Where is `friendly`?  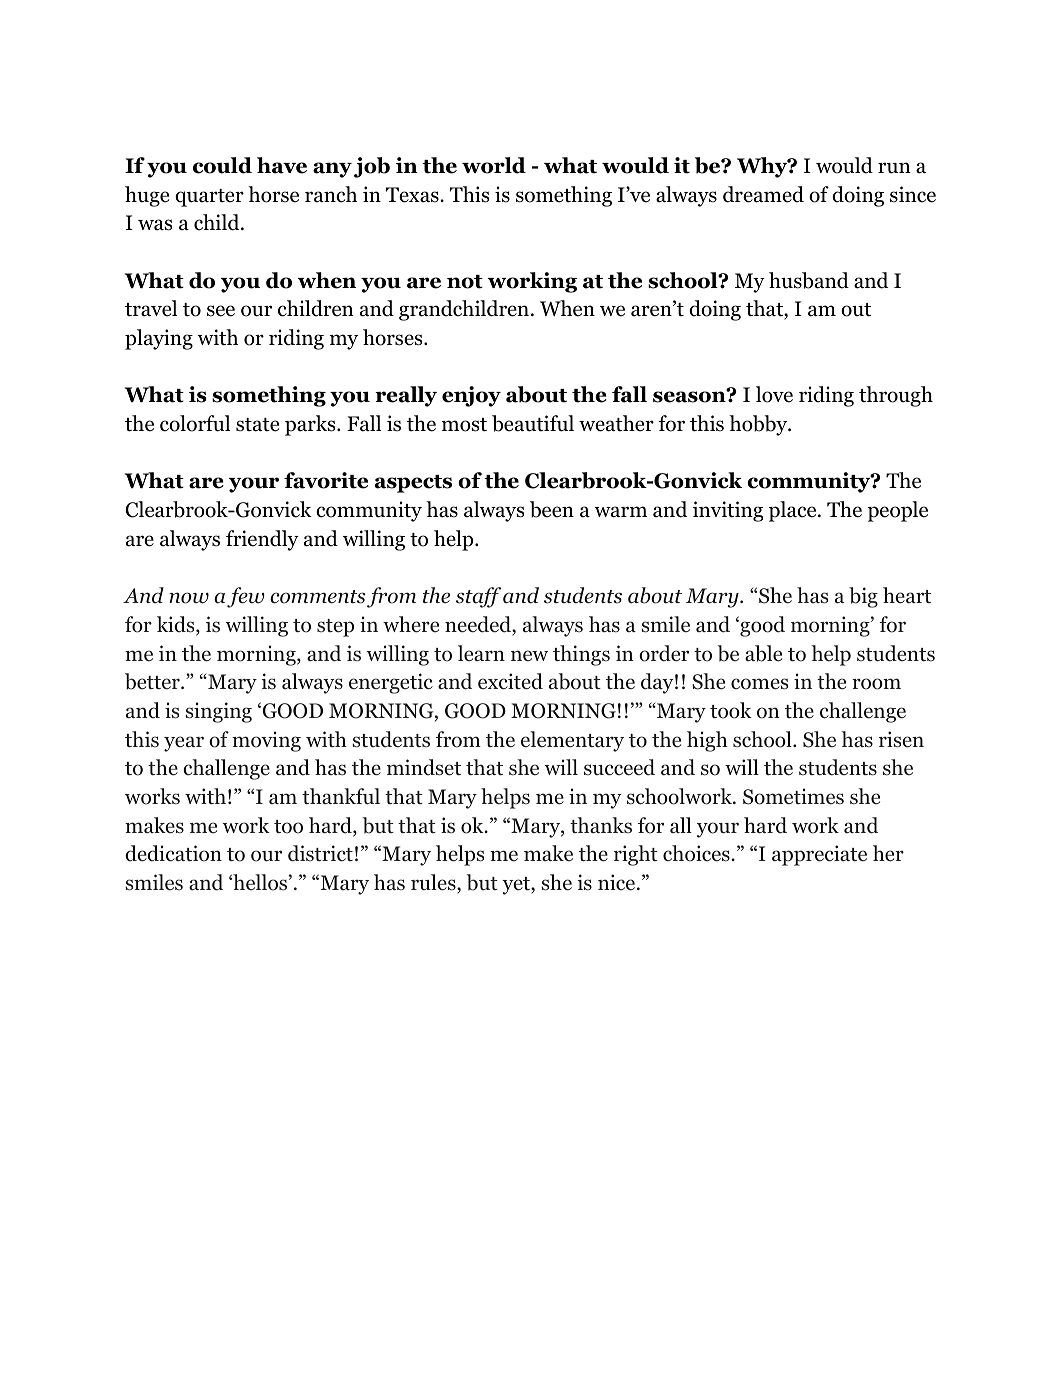
friendly is located at coordinates (262, 540).
